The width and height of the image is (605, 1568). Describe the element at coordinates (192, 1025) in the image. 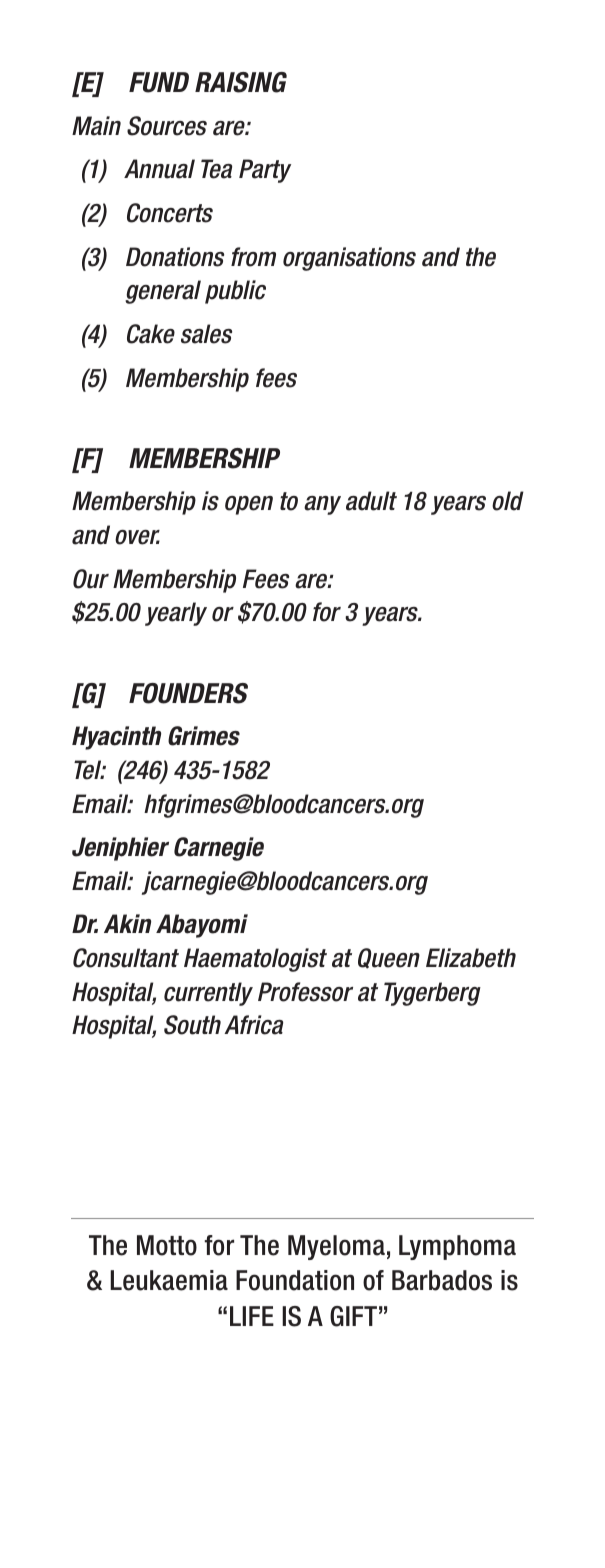

I see `South` at that location.
